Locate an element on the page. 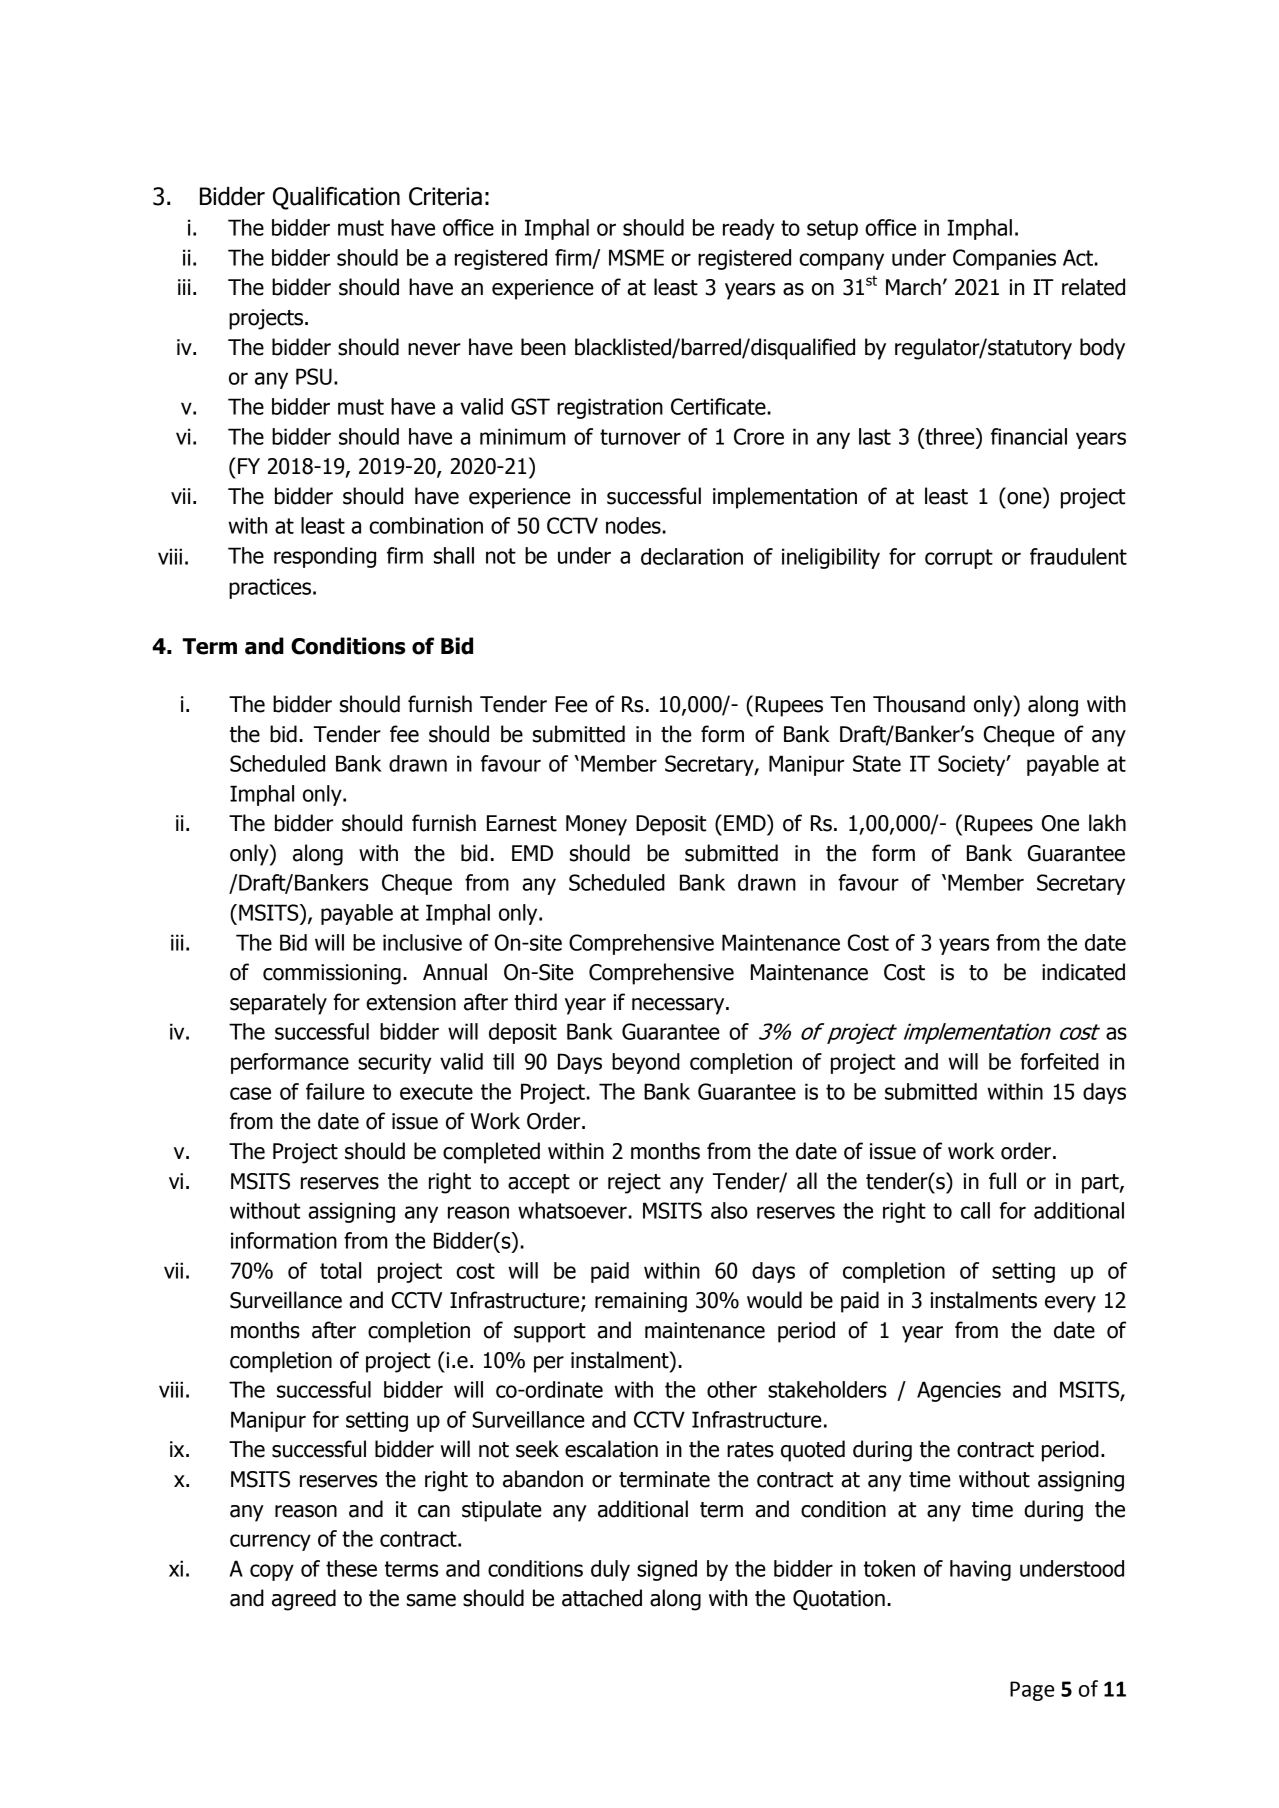 This page has height=1808, width=1279. commissioning is located at coordinates (332, 974).
